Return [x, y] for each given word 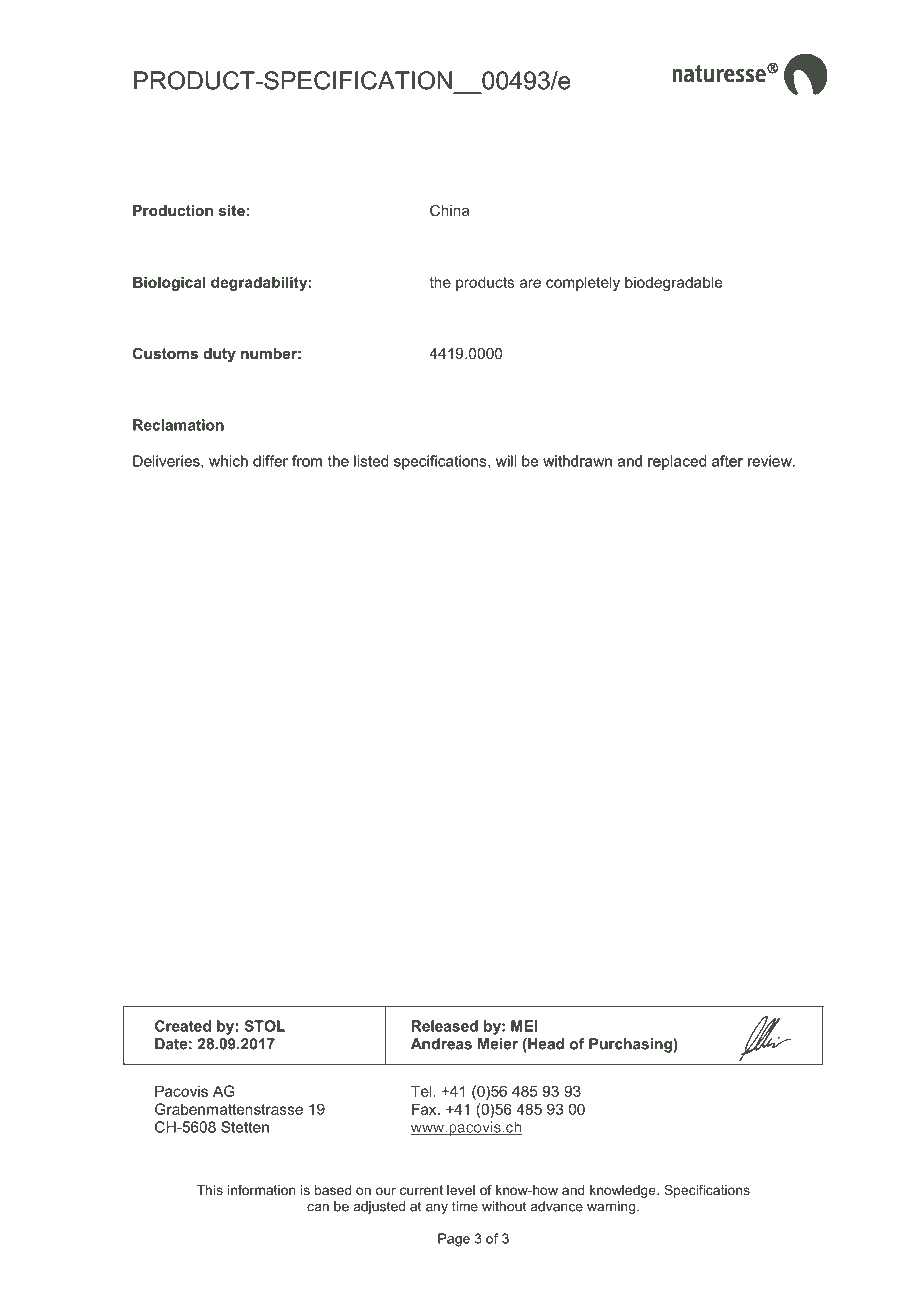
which [228, 461]
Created [183, 1026]
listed [371, 461]
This [210, 1190]
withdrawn [577, 461]
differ [270, 461]
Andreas [441, 1044]
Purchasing [631, 1045]
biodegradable [673, 283]
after [727, 461]
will [506, 461]
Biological [169, 283]
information [262, 1190]
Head [545, 1044]
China [450, 210]
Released [445, 1026]
